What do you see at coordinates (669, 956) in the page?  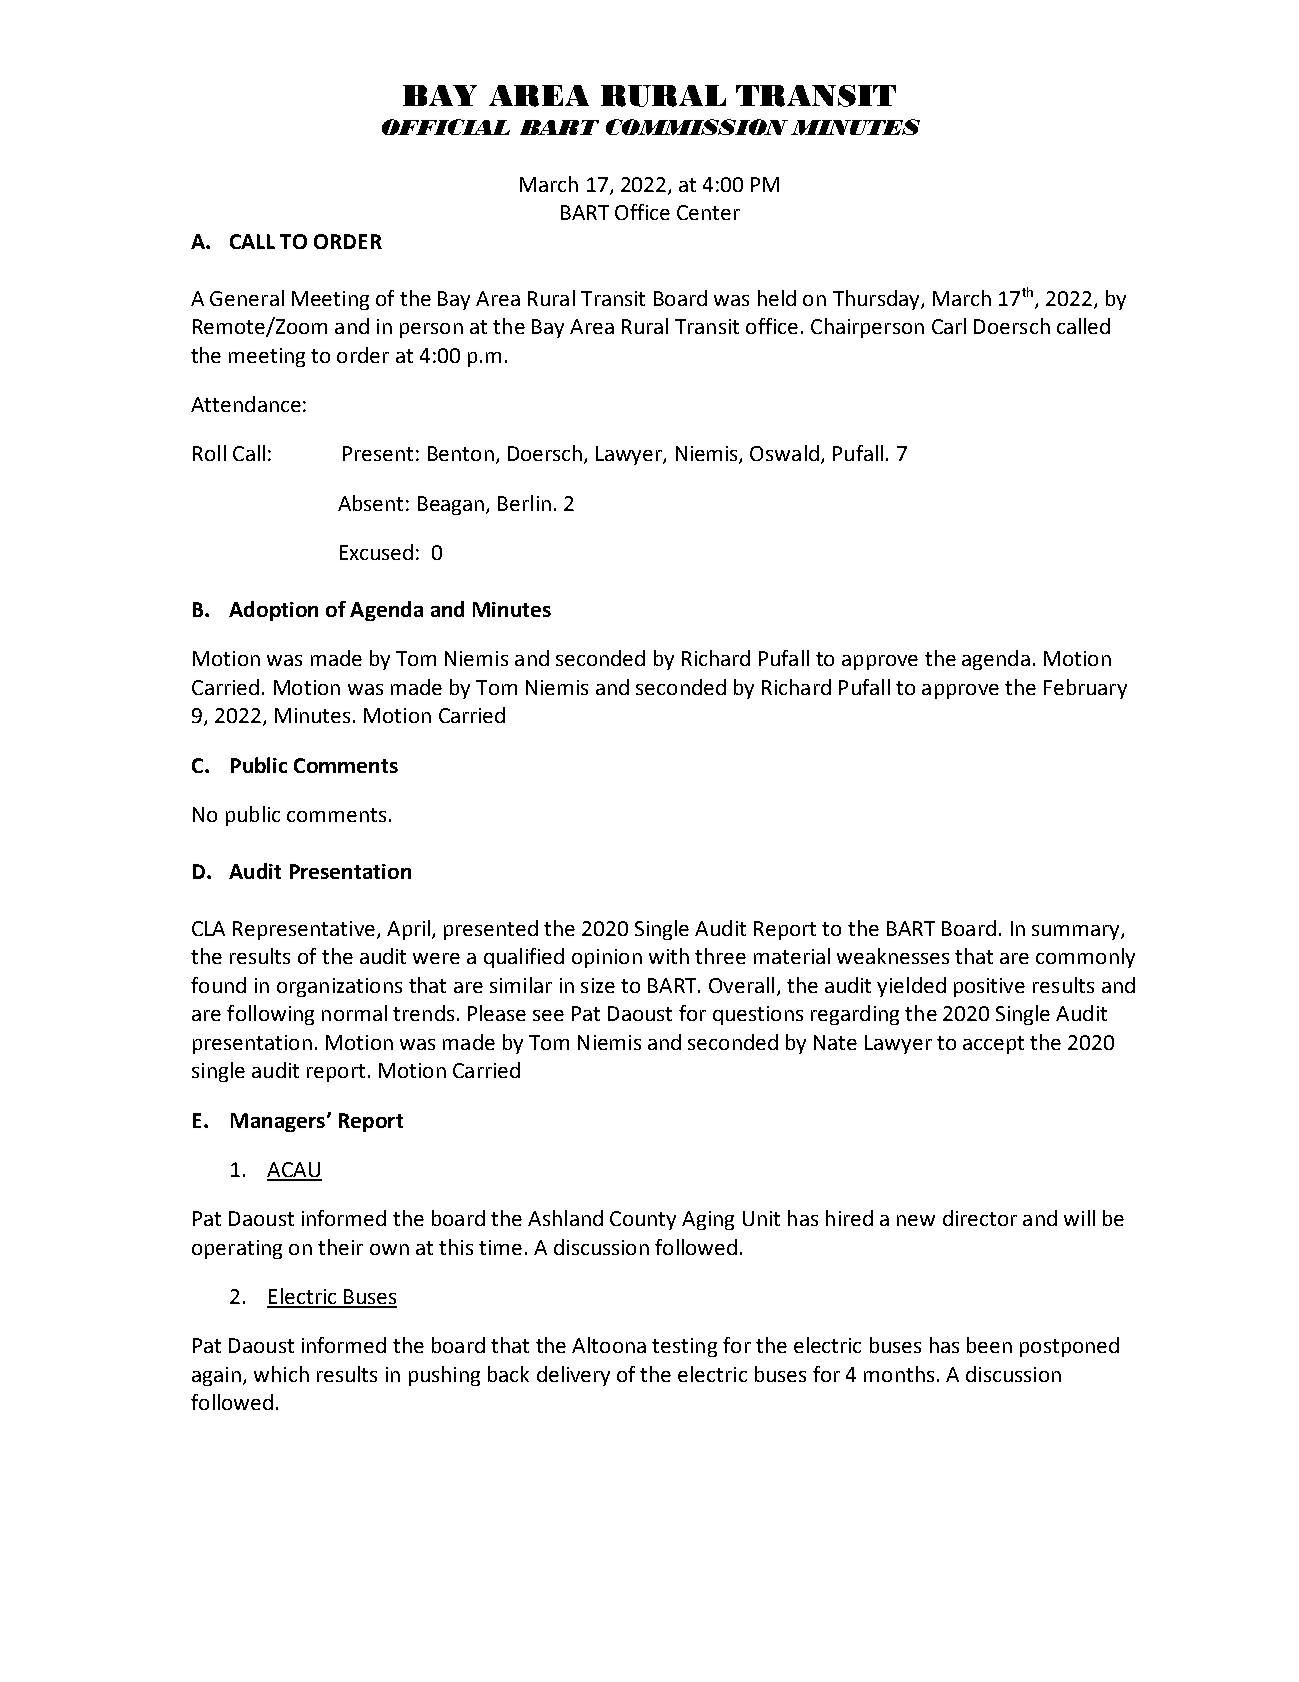 I see `with` at bounding box center [669, 956].
